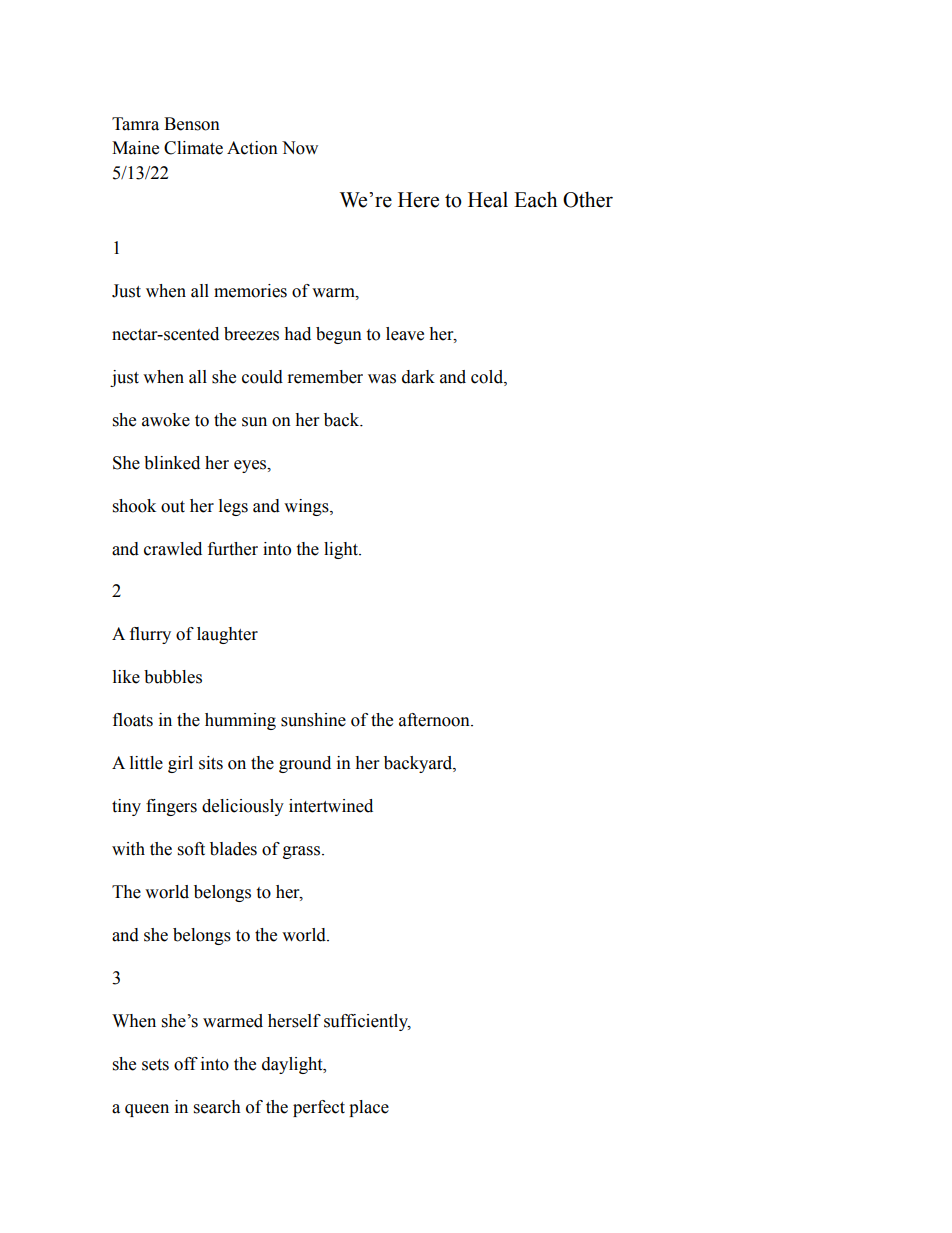 This screenshot has width=952, height=1233. Describe the element at coordinates (166, 420) in the screenshot. I see `awoke` at that location.
